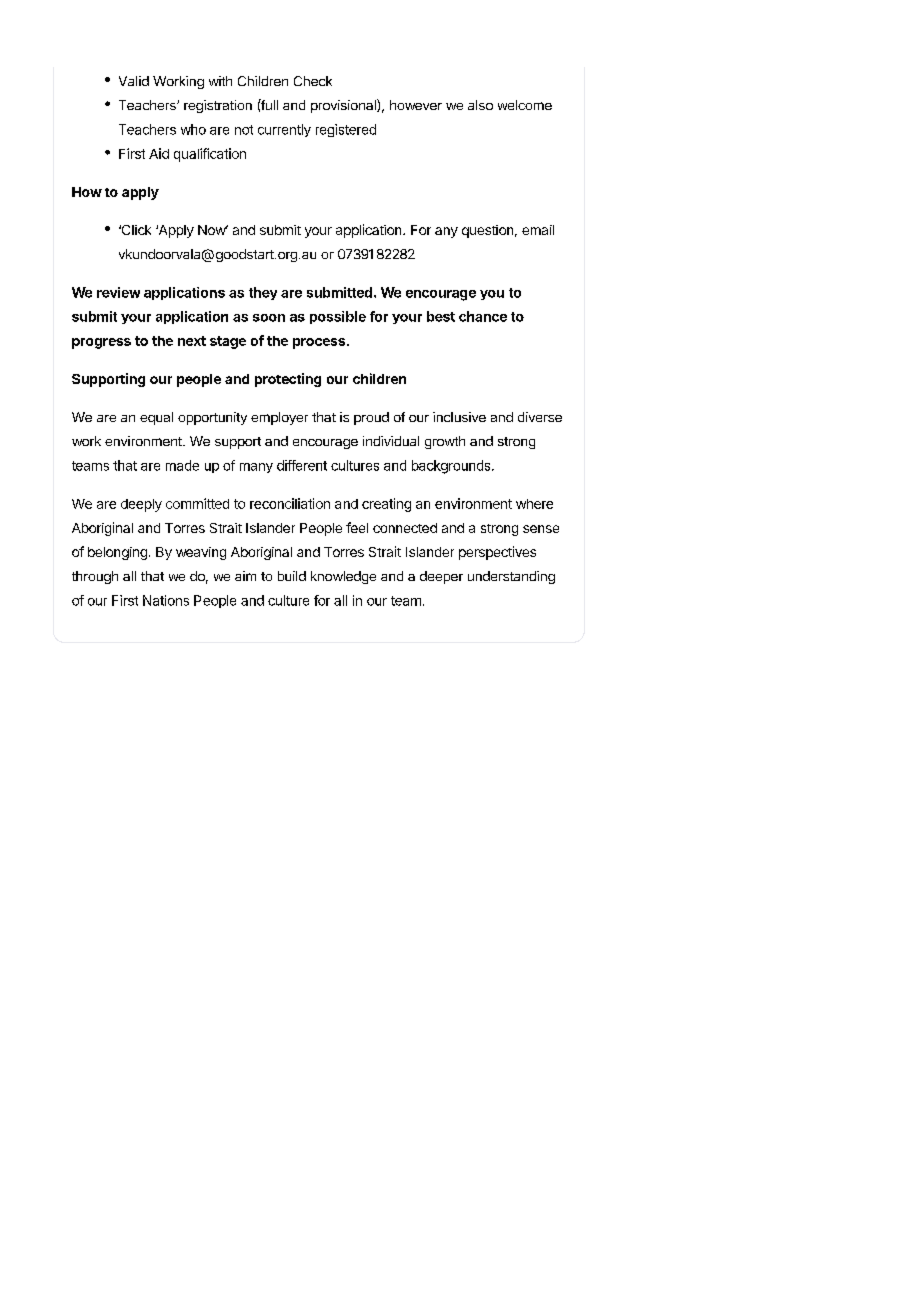  Describe the element at coordinates (279, 418) in the page. I see `employer` at that location.
